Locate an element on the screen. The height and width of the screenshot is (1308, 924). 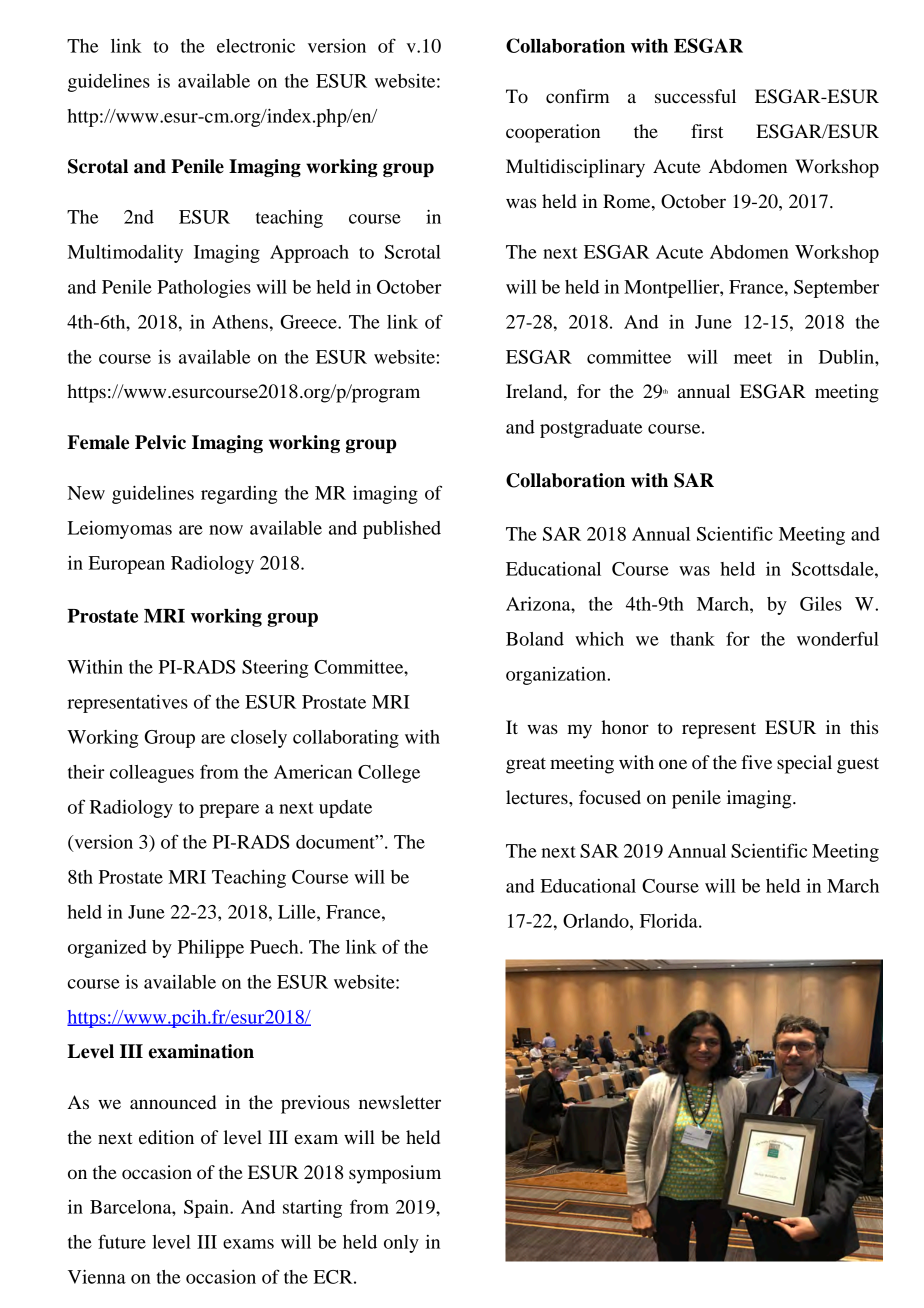
September is located at coordinates (836, 289).
